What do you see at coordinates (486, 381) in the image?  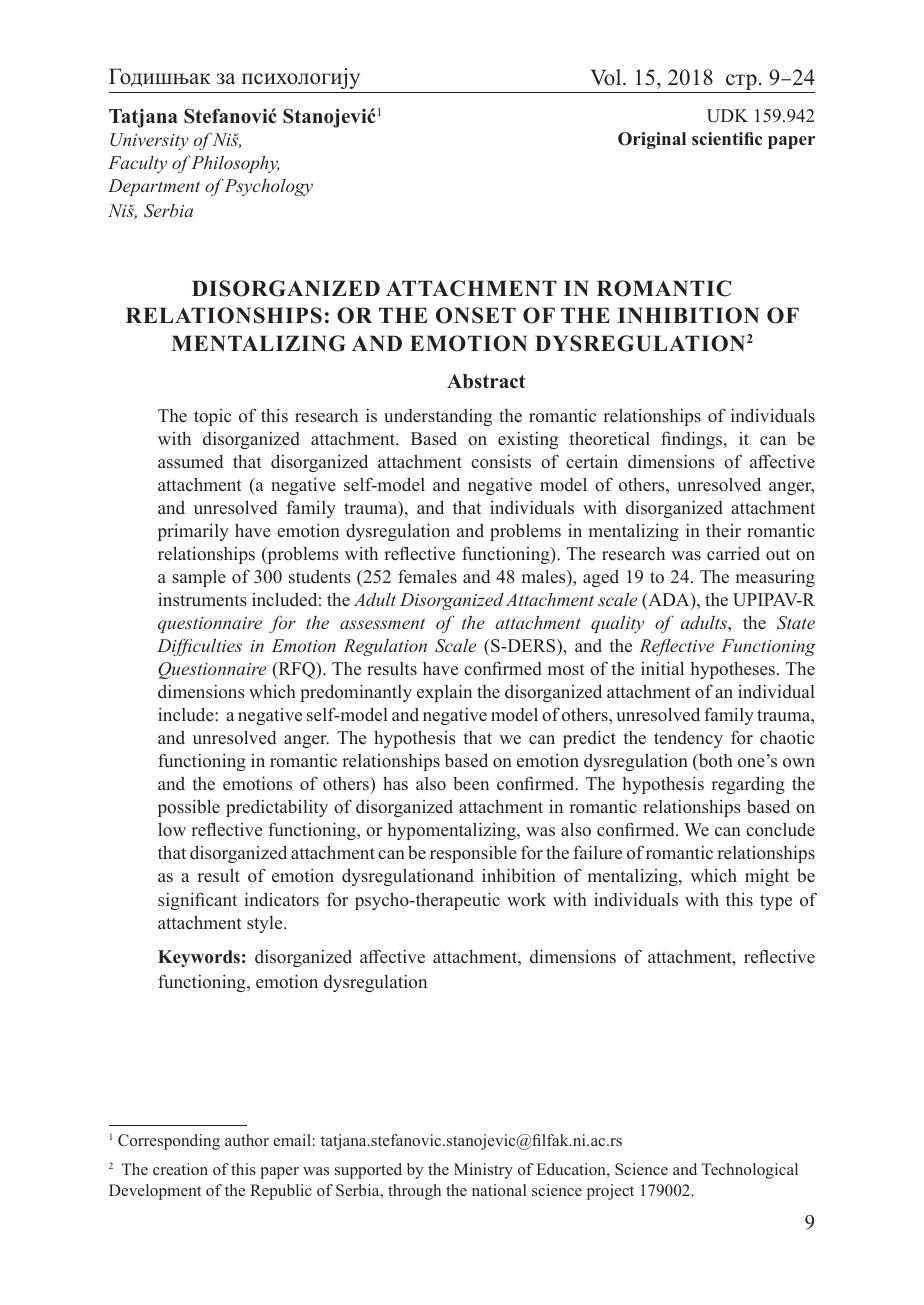 I see `Abstract` at bounding box center [486, 381].
